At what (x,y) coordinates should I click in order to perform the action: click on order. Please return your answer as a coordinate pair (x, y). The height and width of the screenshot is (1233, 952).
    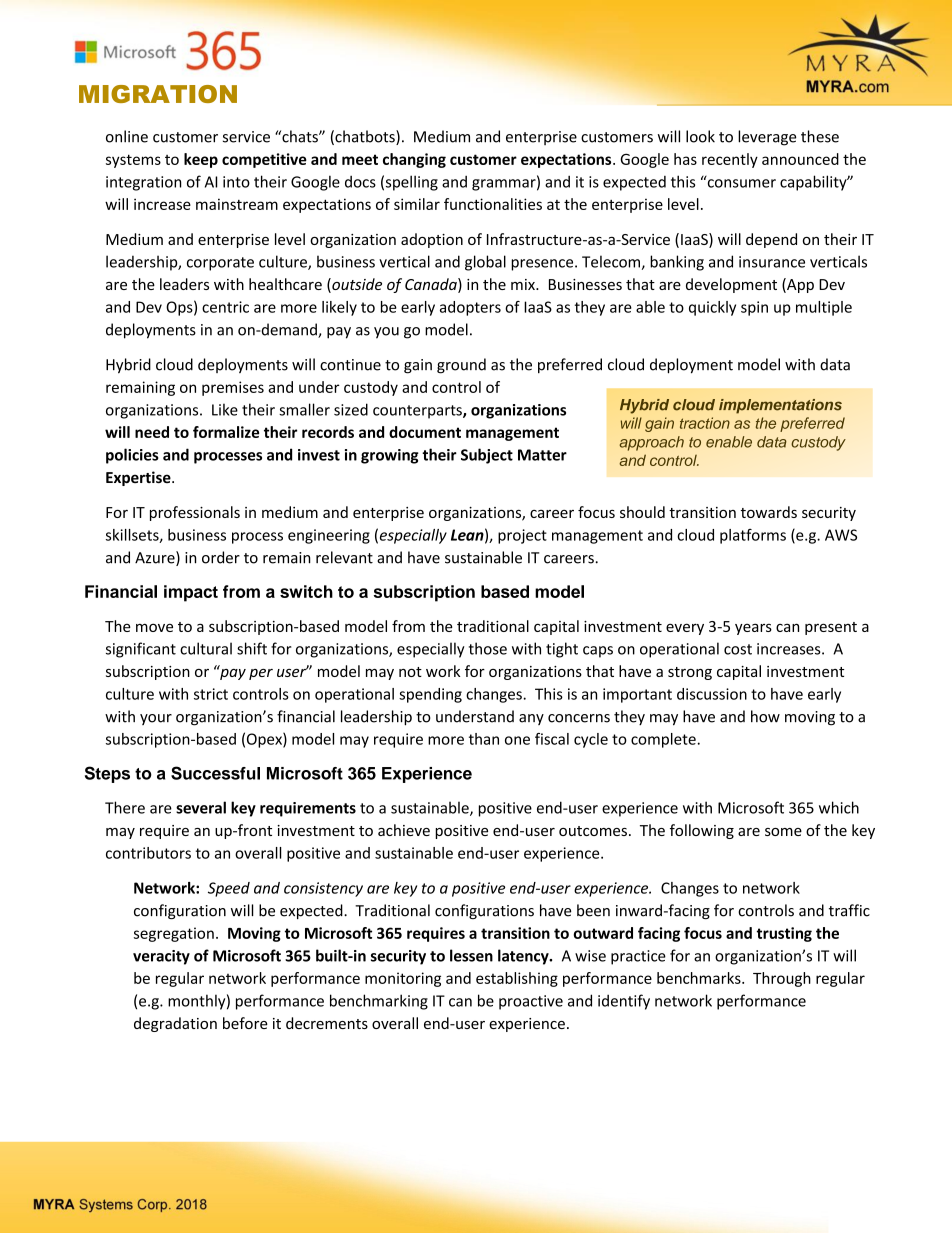
    Looking at the image, I should click on (221, 557).
